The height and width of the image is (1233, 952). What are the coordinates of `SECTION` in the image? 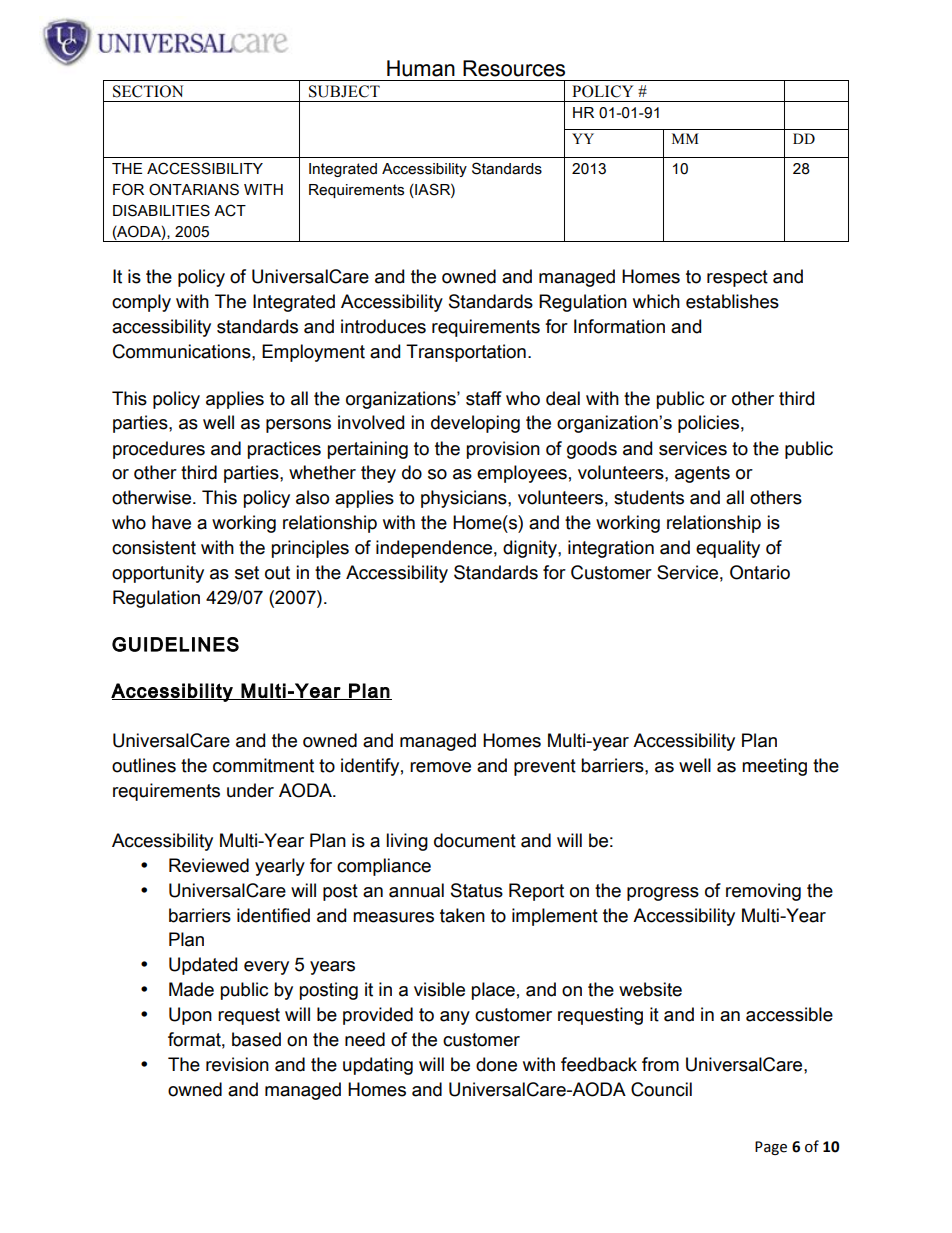 It's located at (148, 91).
